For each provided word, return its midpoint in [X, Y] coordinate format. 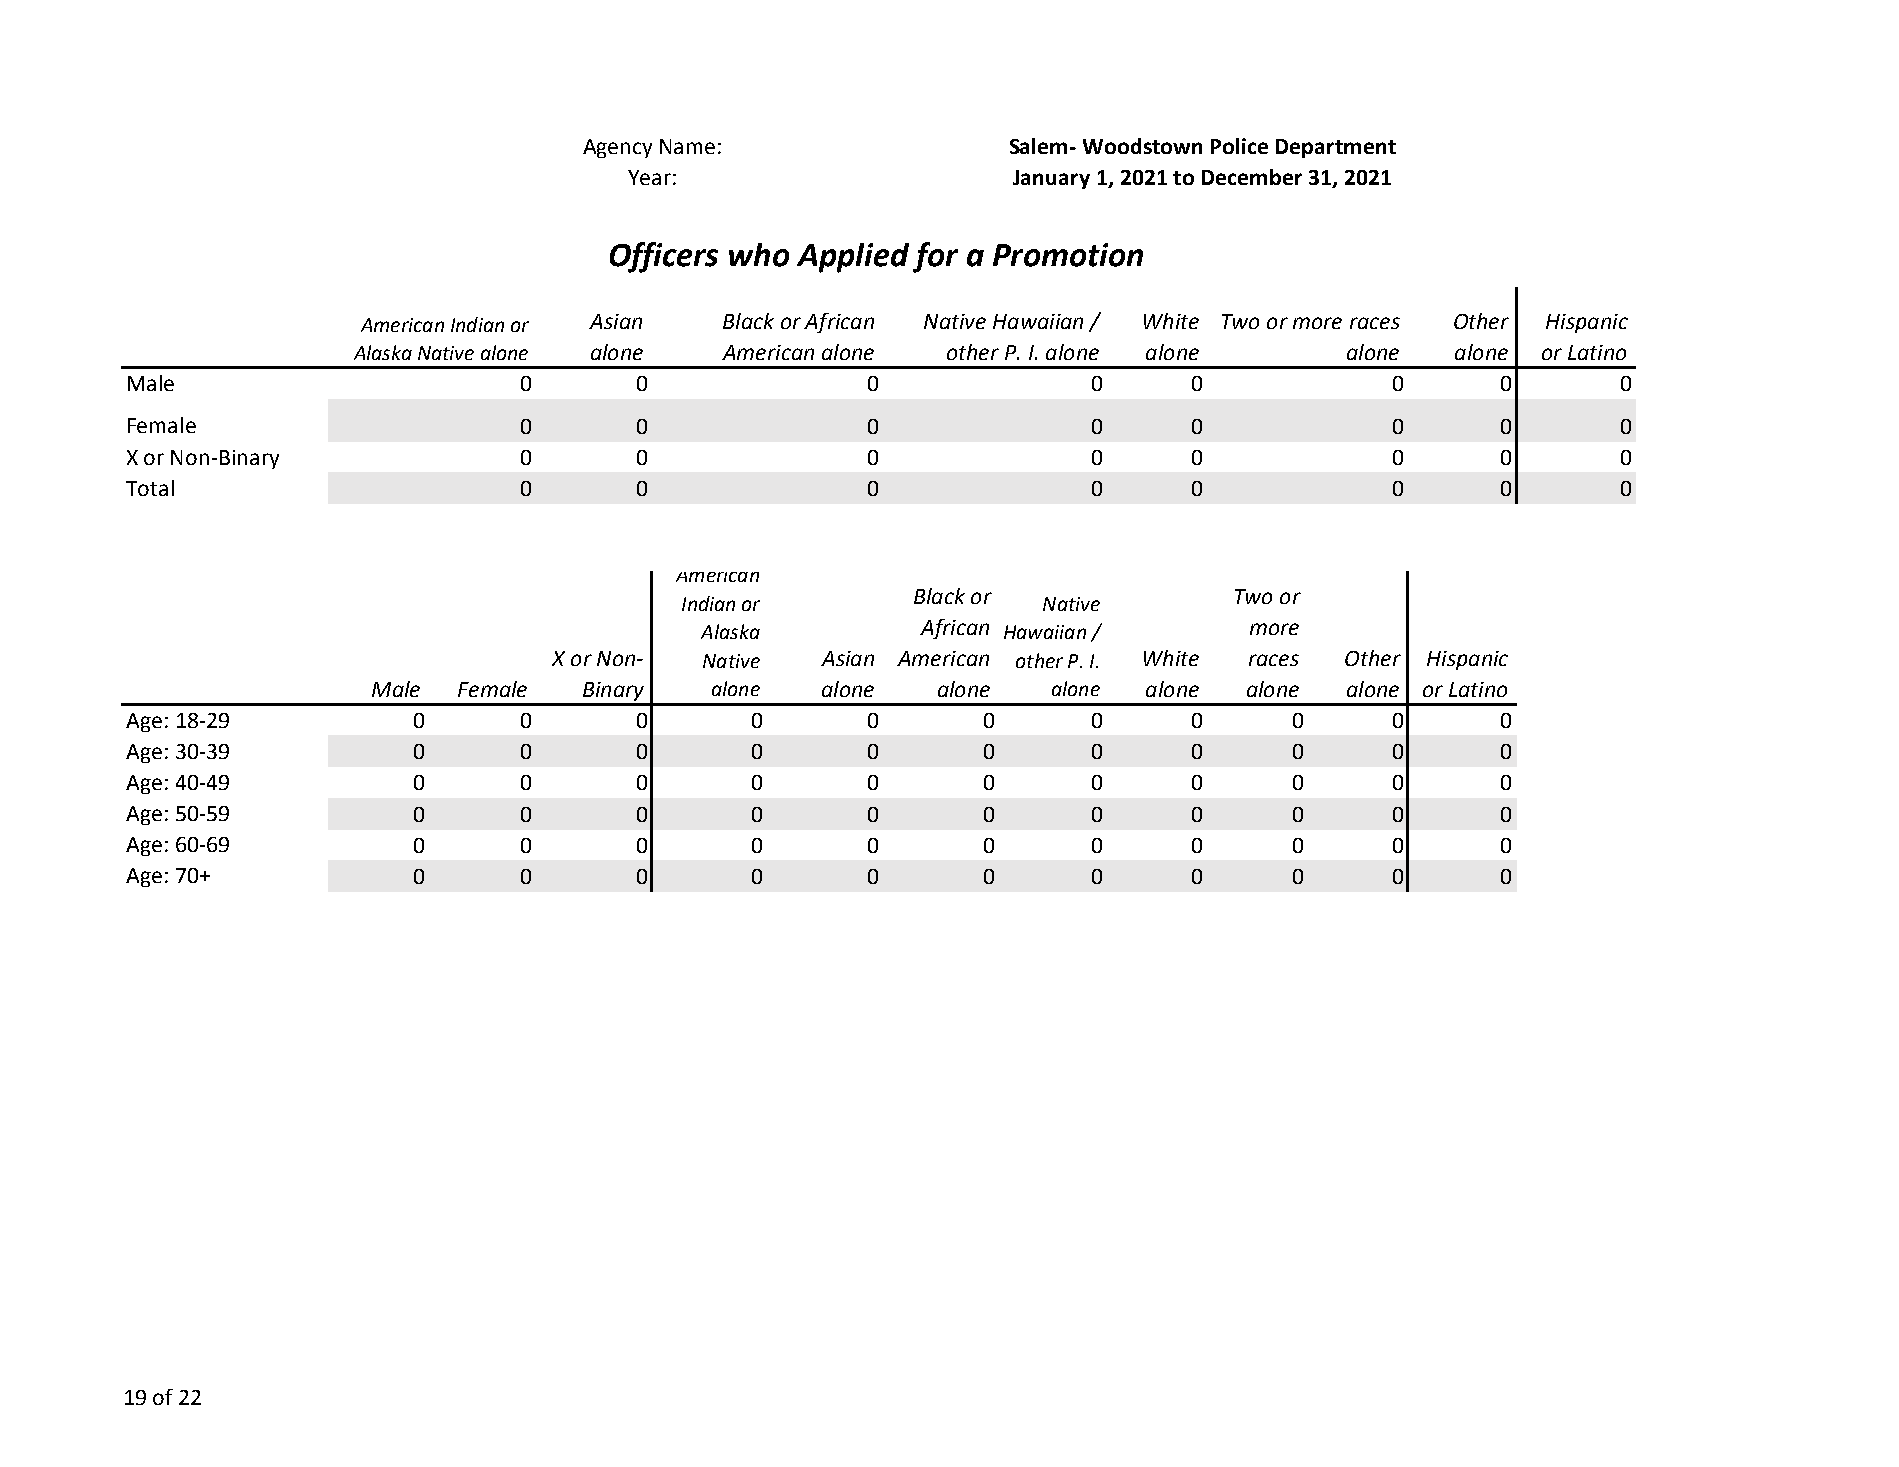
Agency [617, 148]
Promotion [1068, 255]
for [935, 257]
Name [687, 146]
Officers [664, 257]
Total [150, 488]
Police [1239, 146]
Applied [853, 258]
